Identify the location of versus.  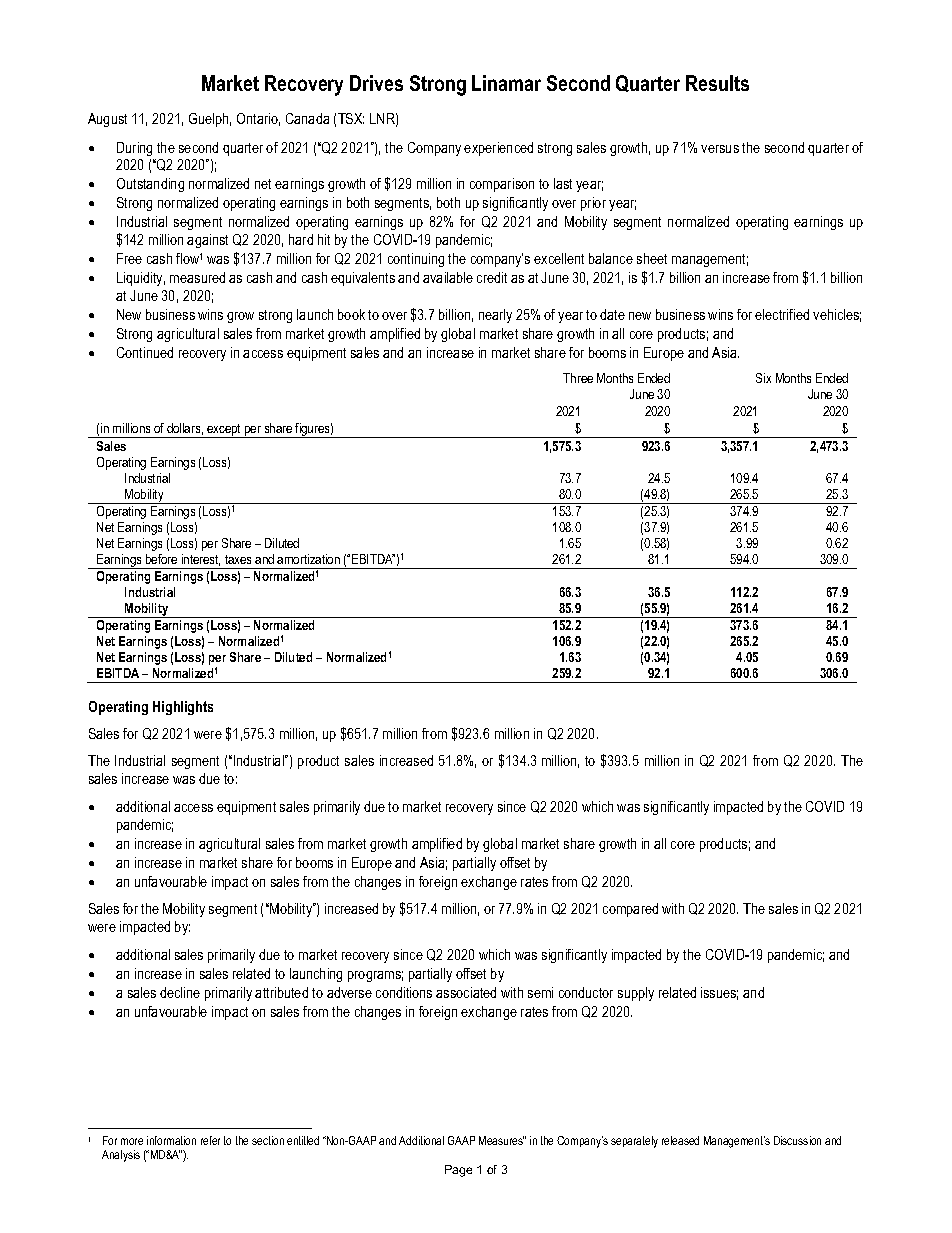
(720, 149).
